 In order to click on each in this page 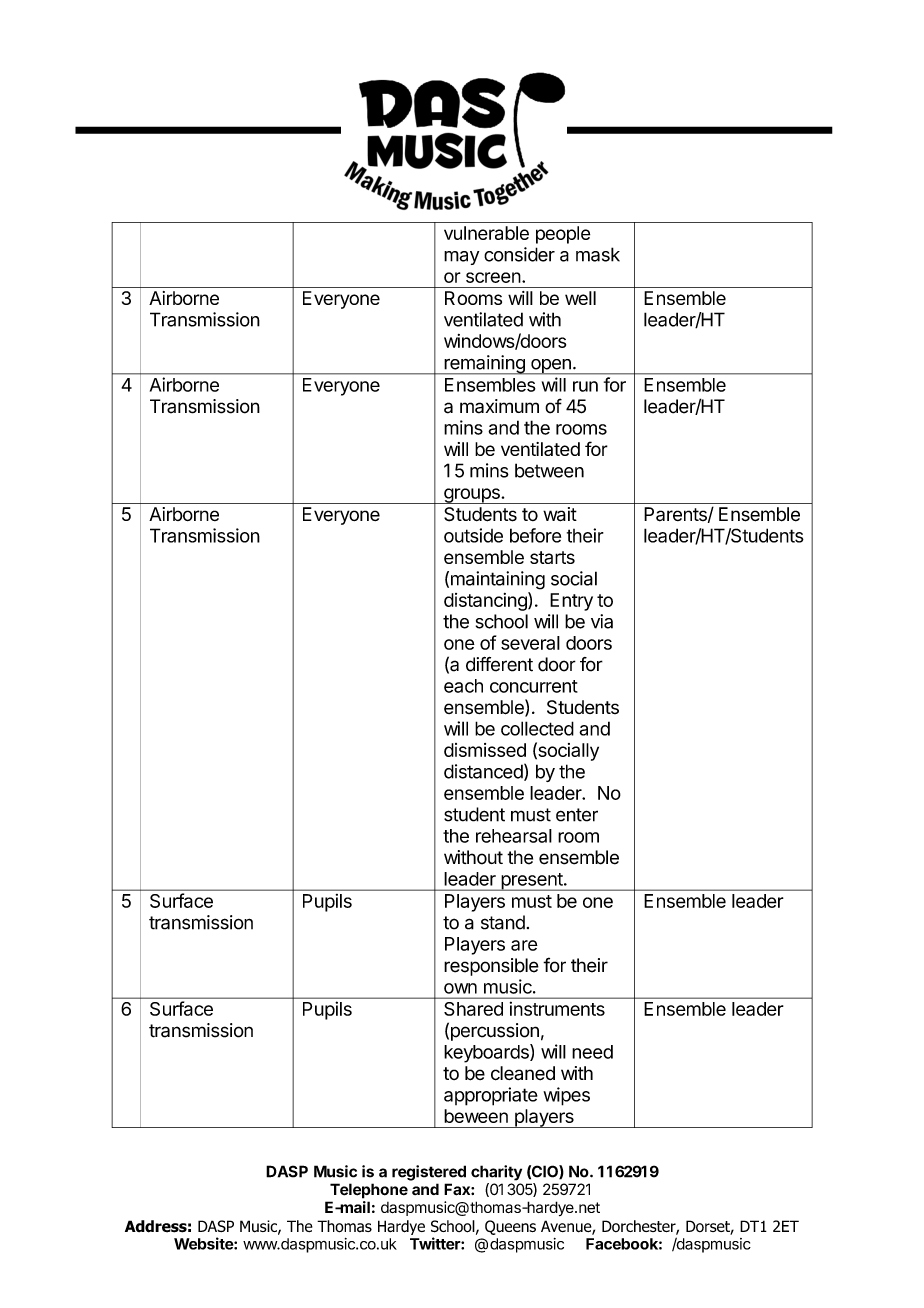, I will do `click(463, 686)`.
